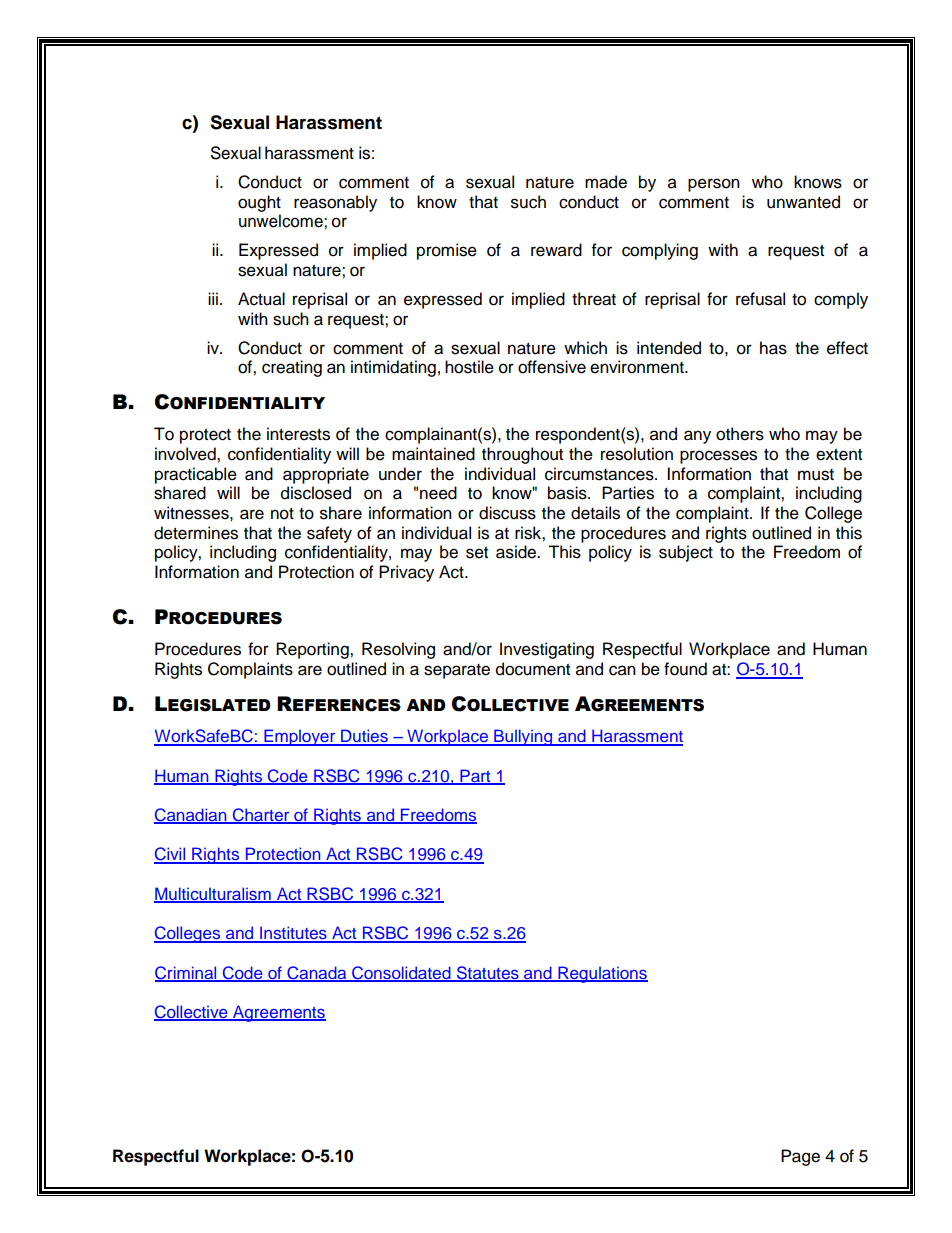 Image resolution: width=952 pixels, height=1233 pixels. Describe the element at coordinates (488, 973) in the screenshot. I see `Statutes` at that location.
